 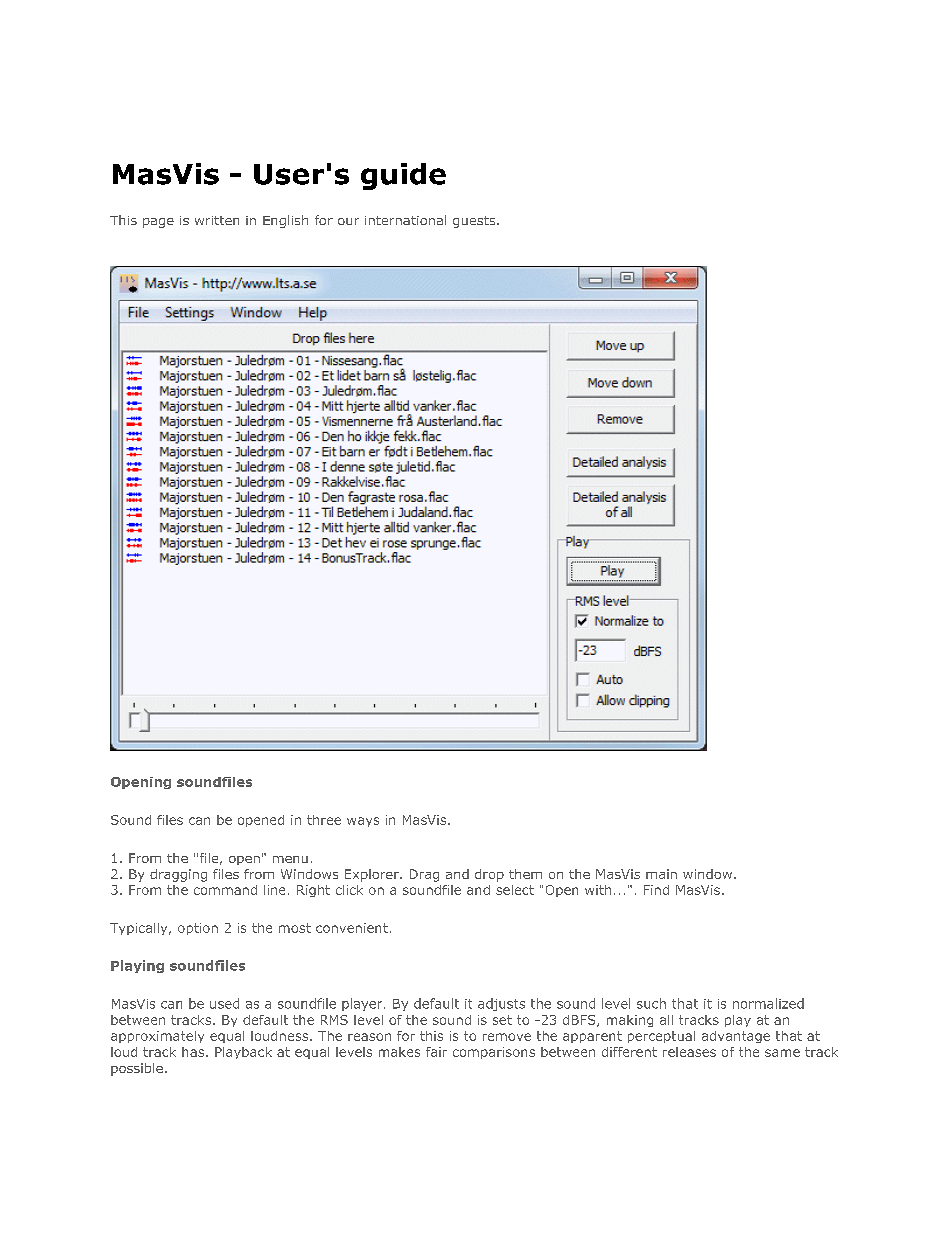 What do you see at coordinates (689, 1052) in the document?
I see `releases` at bounding box center [689, 1052].
